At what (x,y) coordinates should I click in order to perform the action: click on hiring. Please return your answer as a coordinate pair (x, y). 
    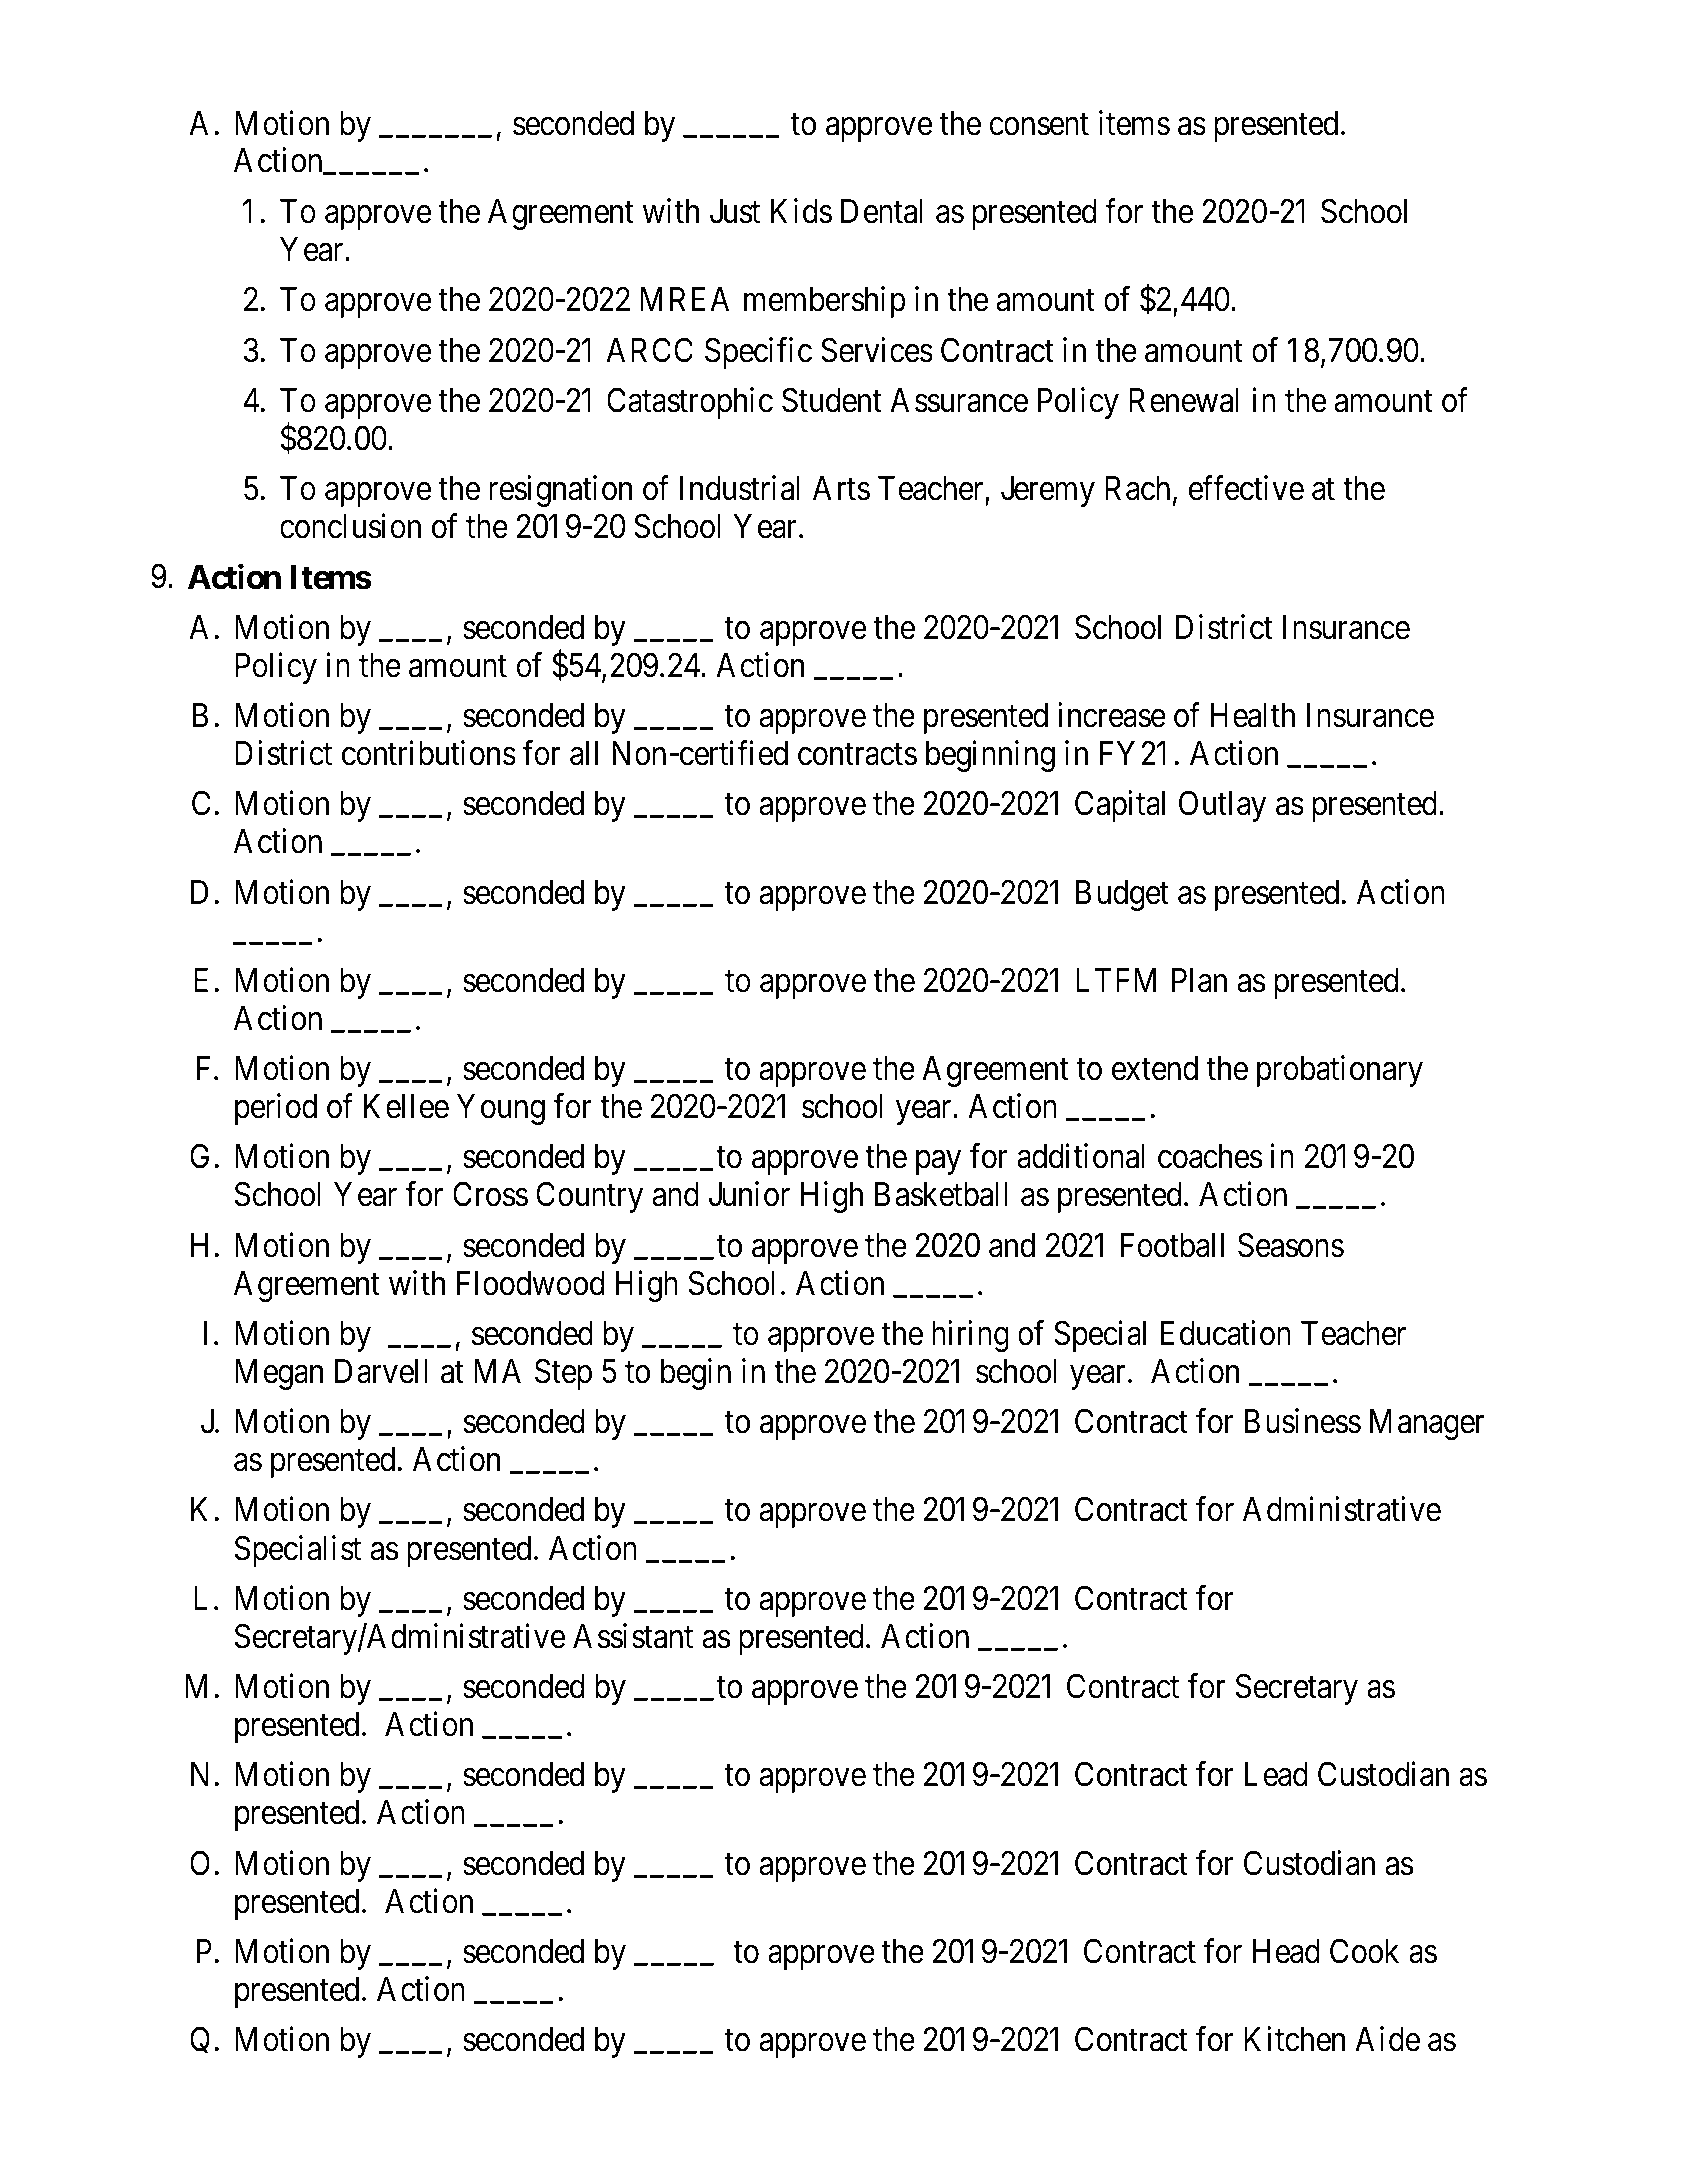
    Looking at the image, I should click on (970, 1336).
